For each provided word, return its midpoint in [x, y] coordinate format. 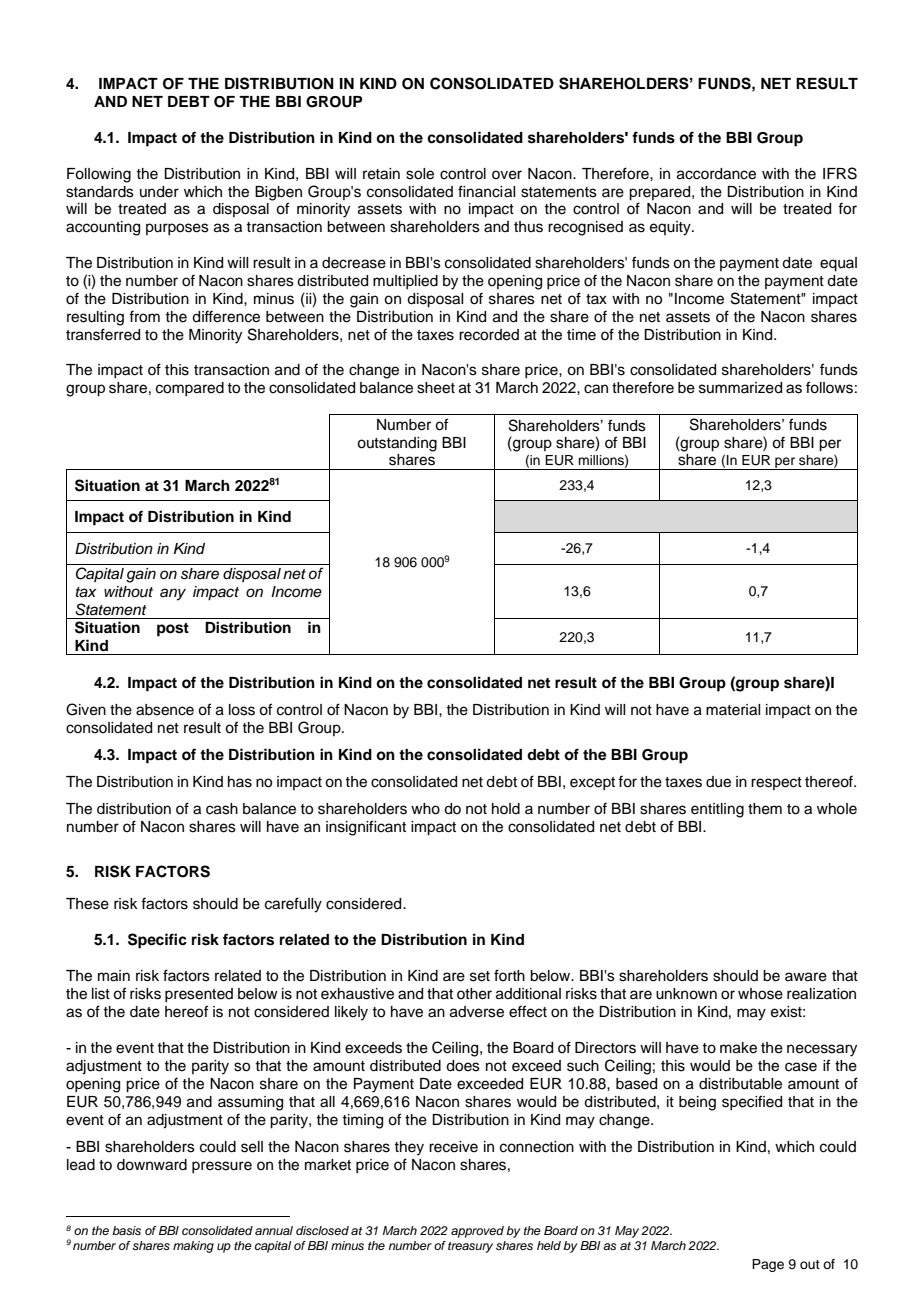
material [733, 710]
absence [165, 710]
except [592, 783]
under [159, 192]
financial [486, 191]
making [193, 1247]
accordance [716, 174]
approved [477, 1232]
